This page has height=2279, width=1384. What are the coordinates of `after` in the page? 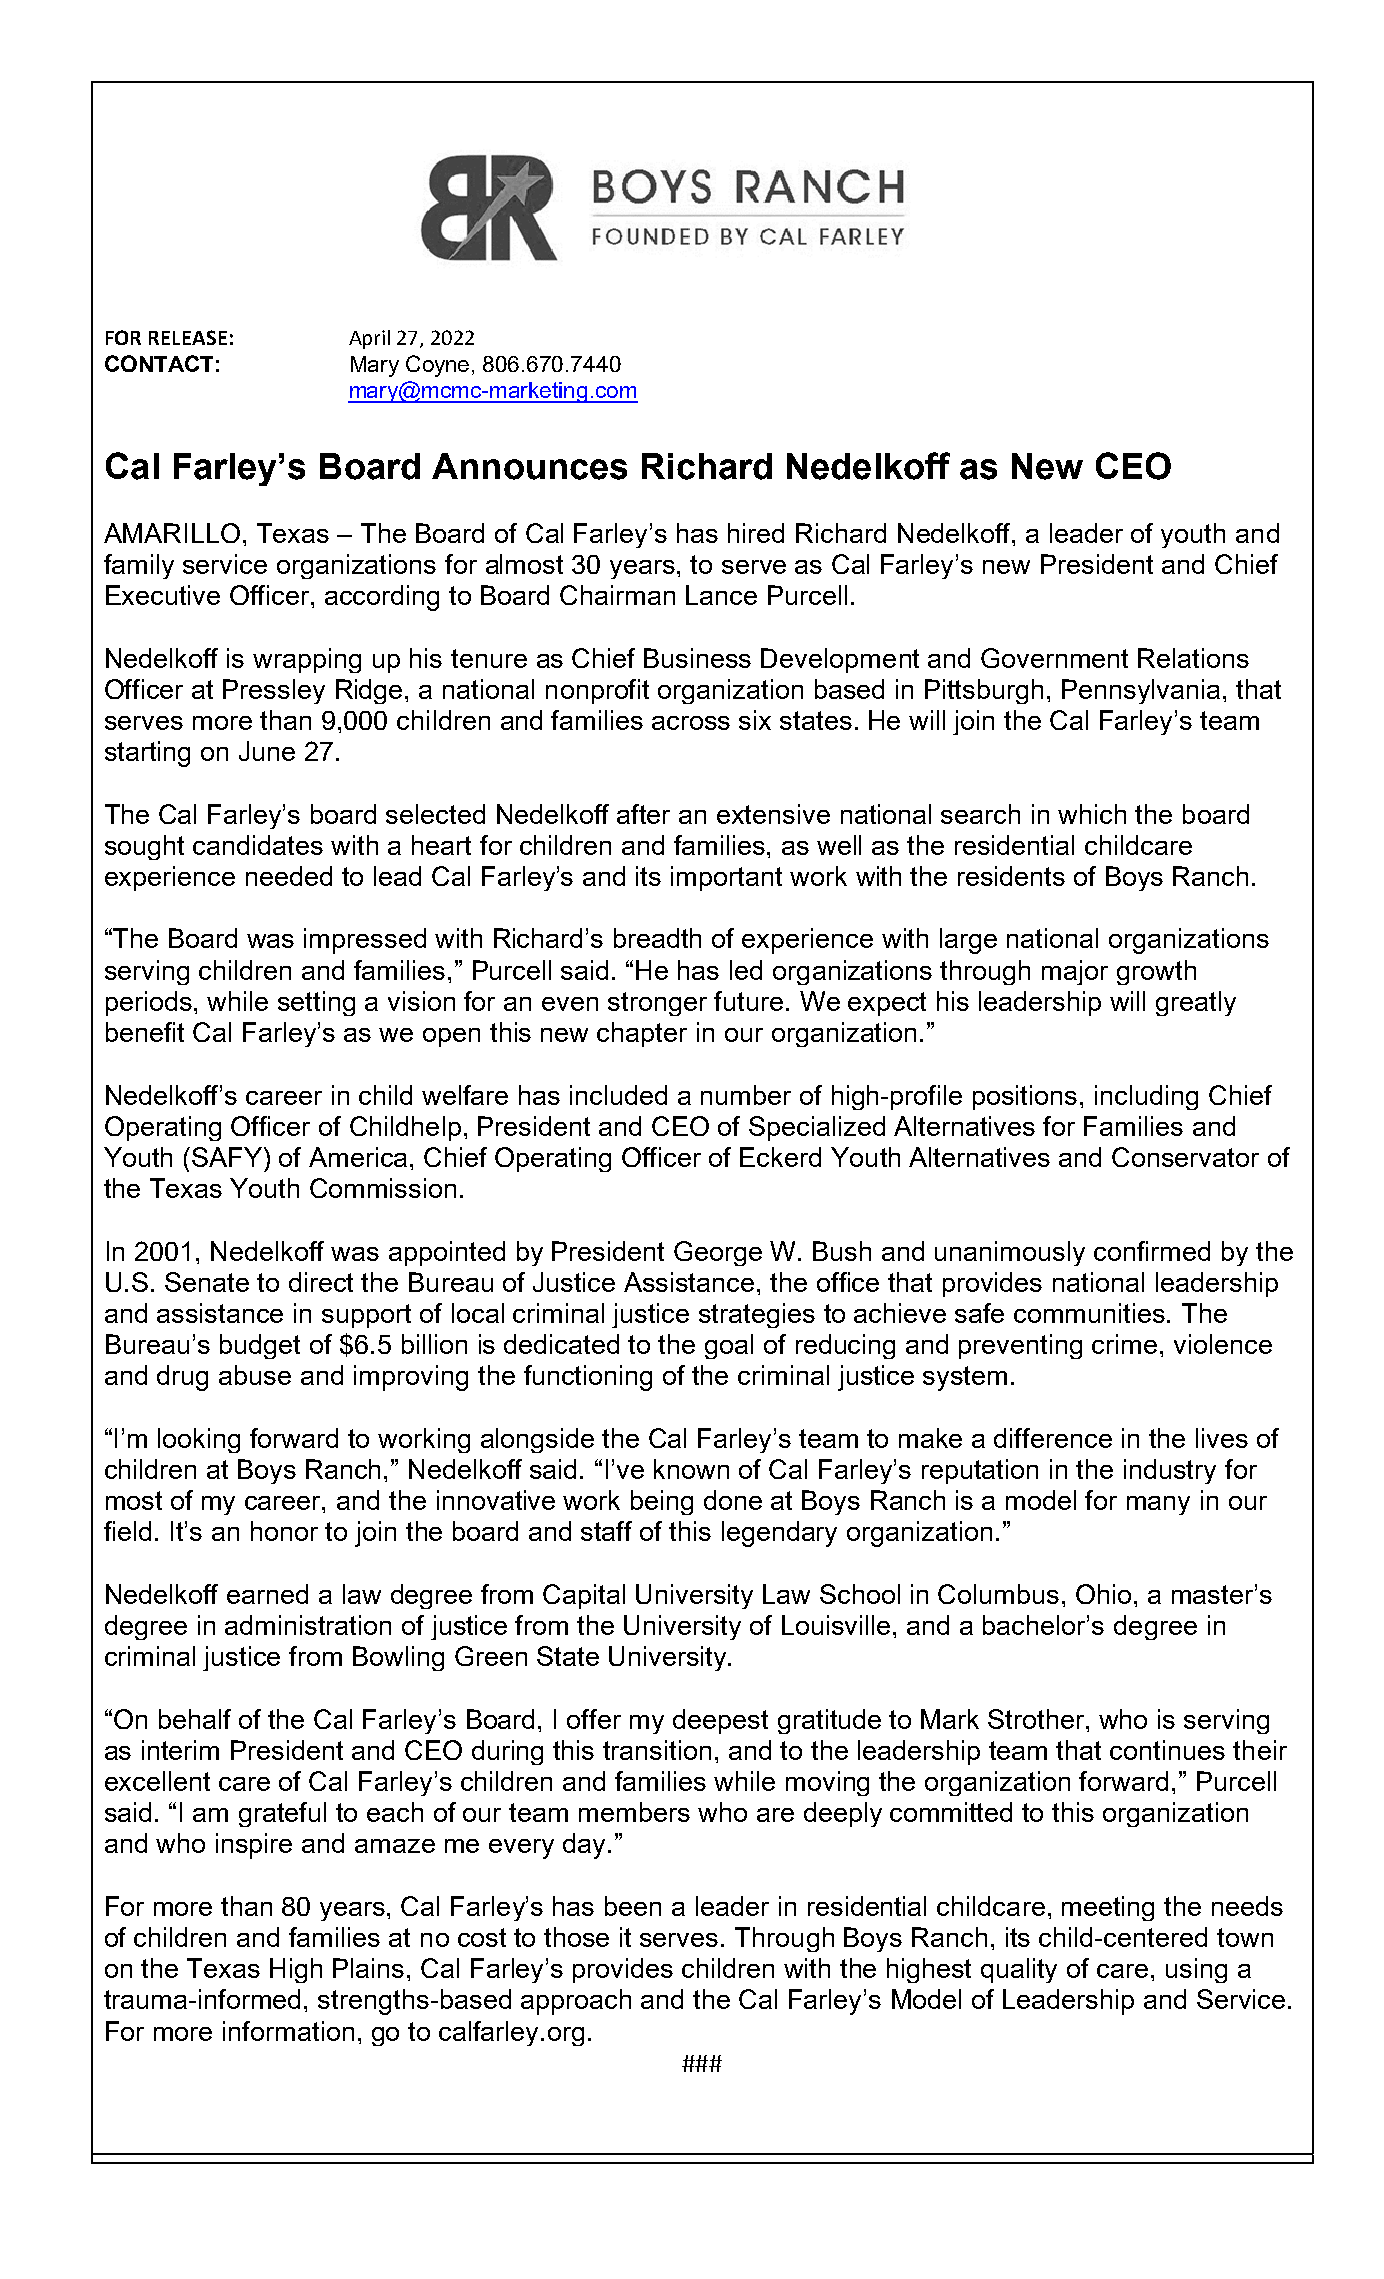 It's located at (643, 814).
